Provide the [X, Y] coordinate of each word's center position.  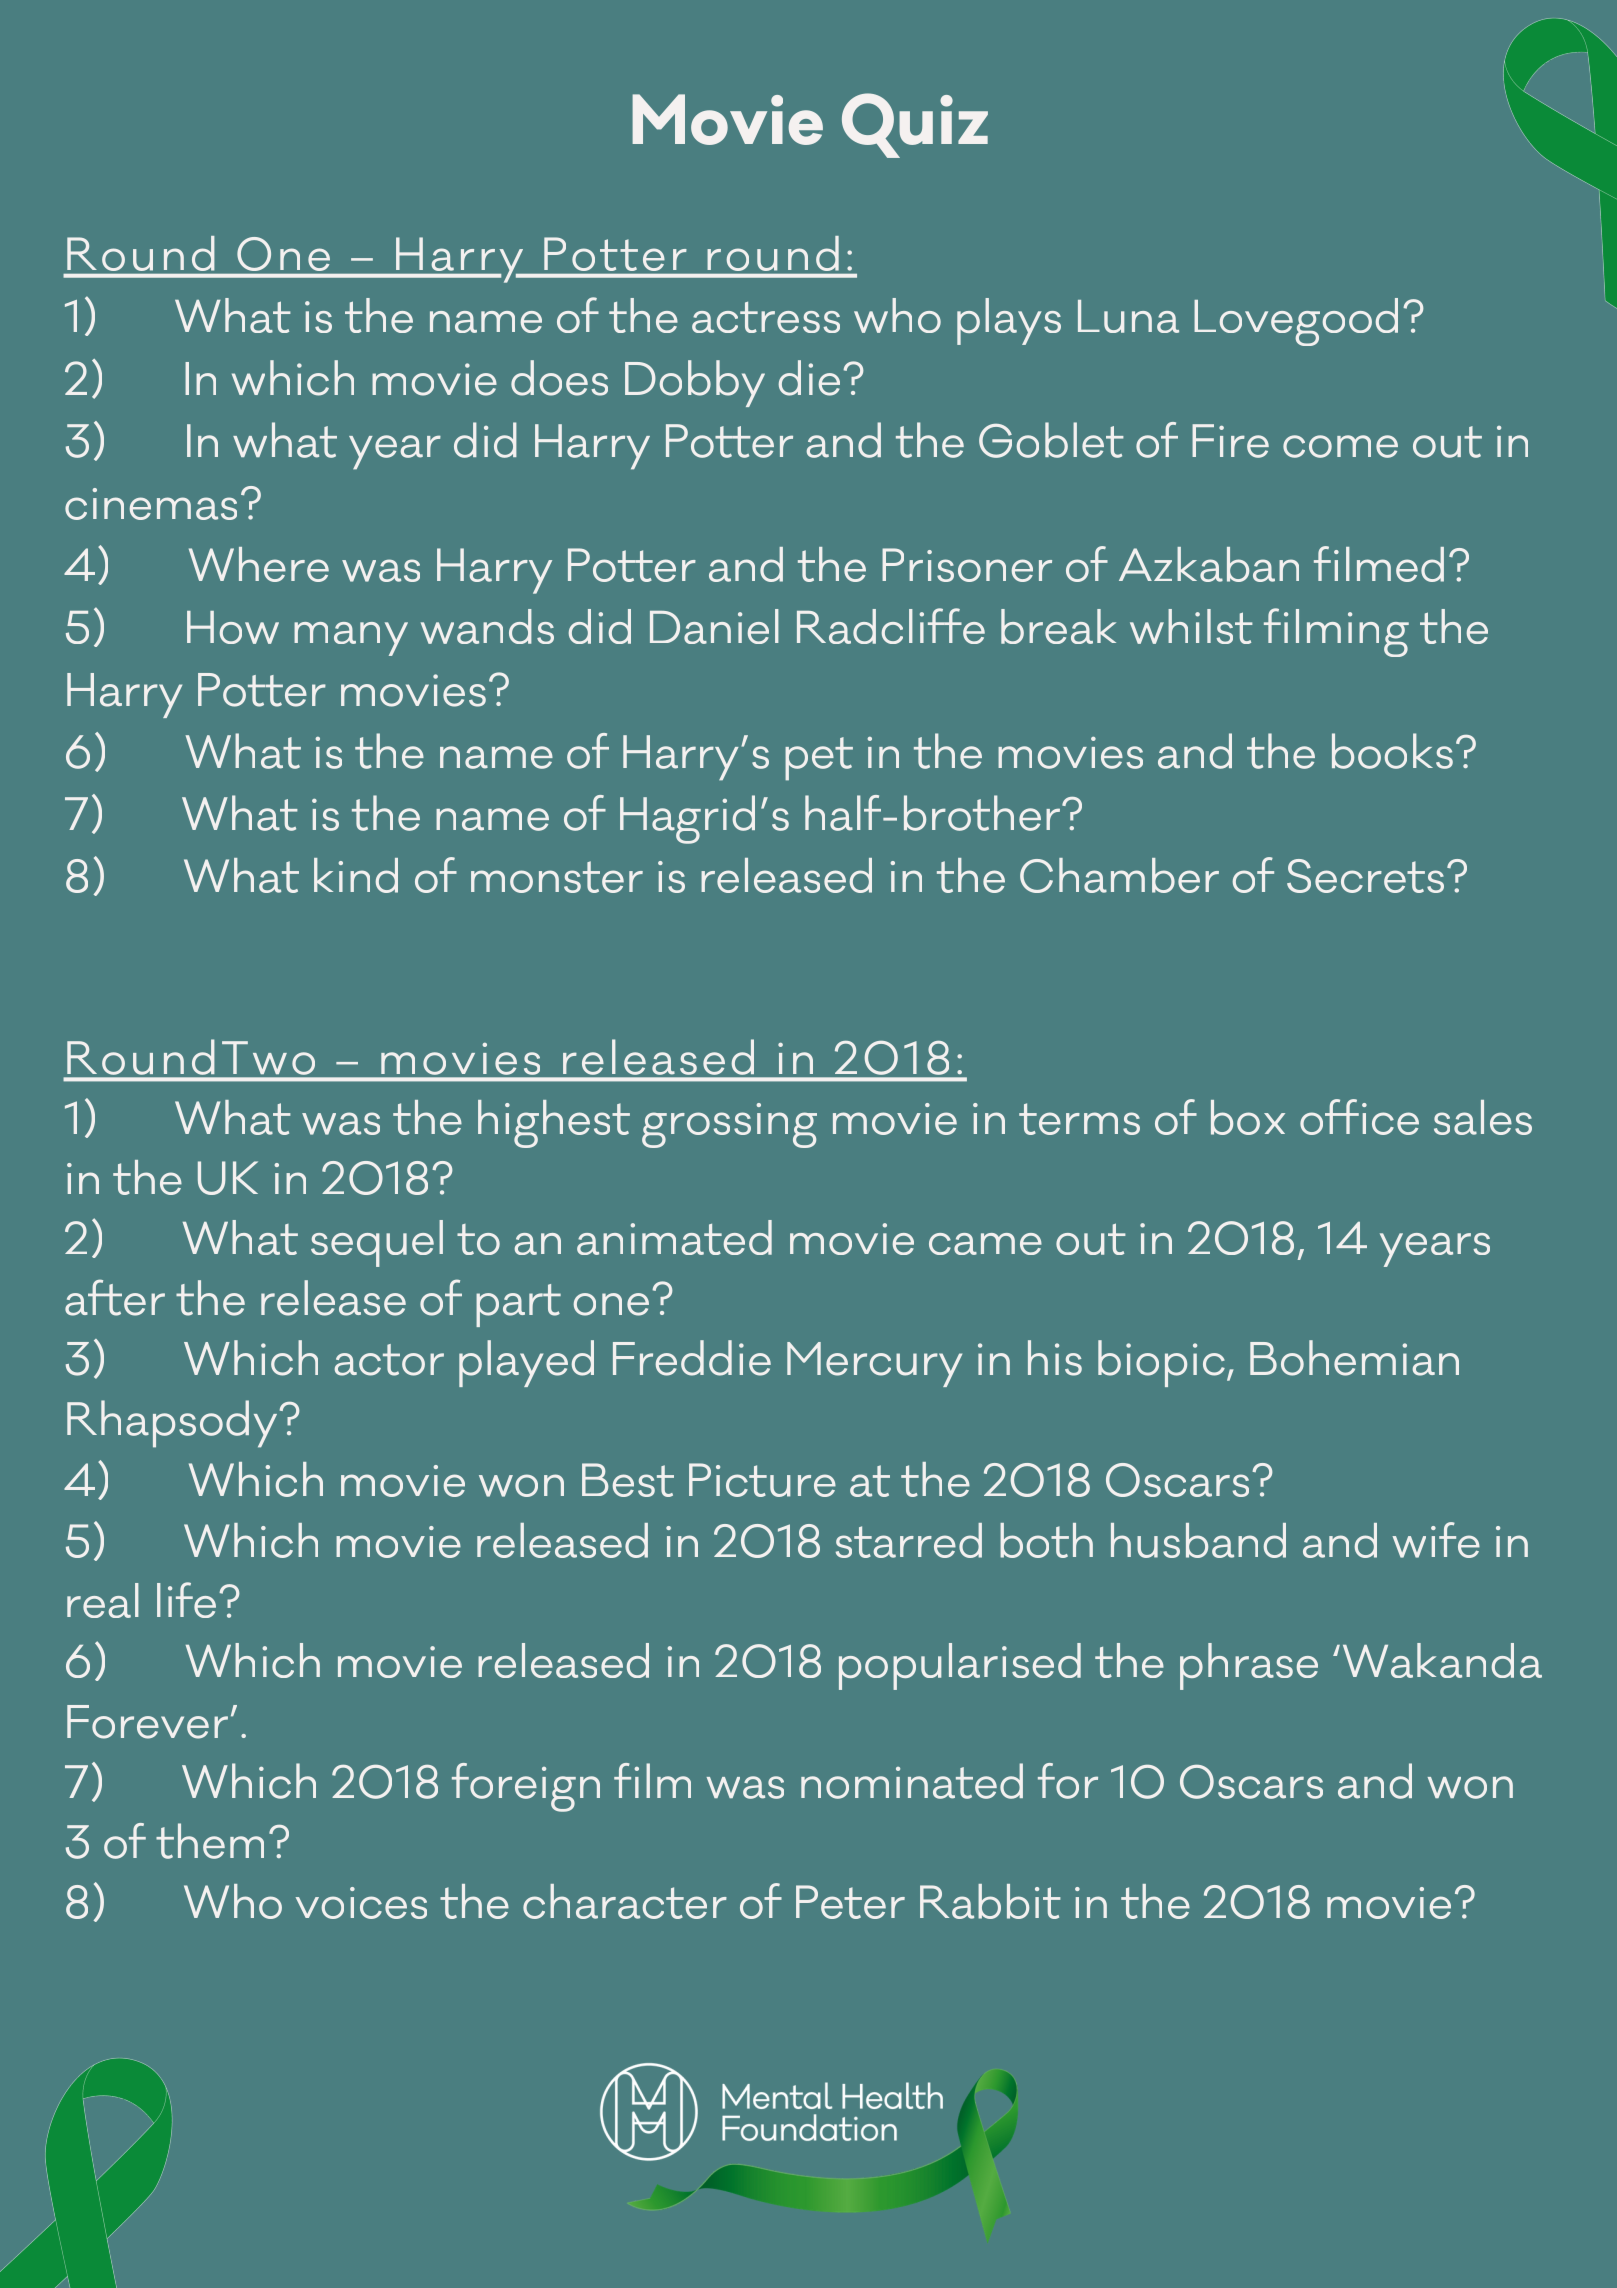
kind [356, 875]
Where [259, 564]
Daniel [714, 626]
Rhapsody [172, 1424]
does [559, 378]
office [1359, 1117]
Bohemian [1354, 1358]
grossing [729, 1125]
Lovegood [1296, 322]
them [210, 1841]
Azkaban [1209, 564]
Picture [762, 1480]
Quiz [915, 125]
